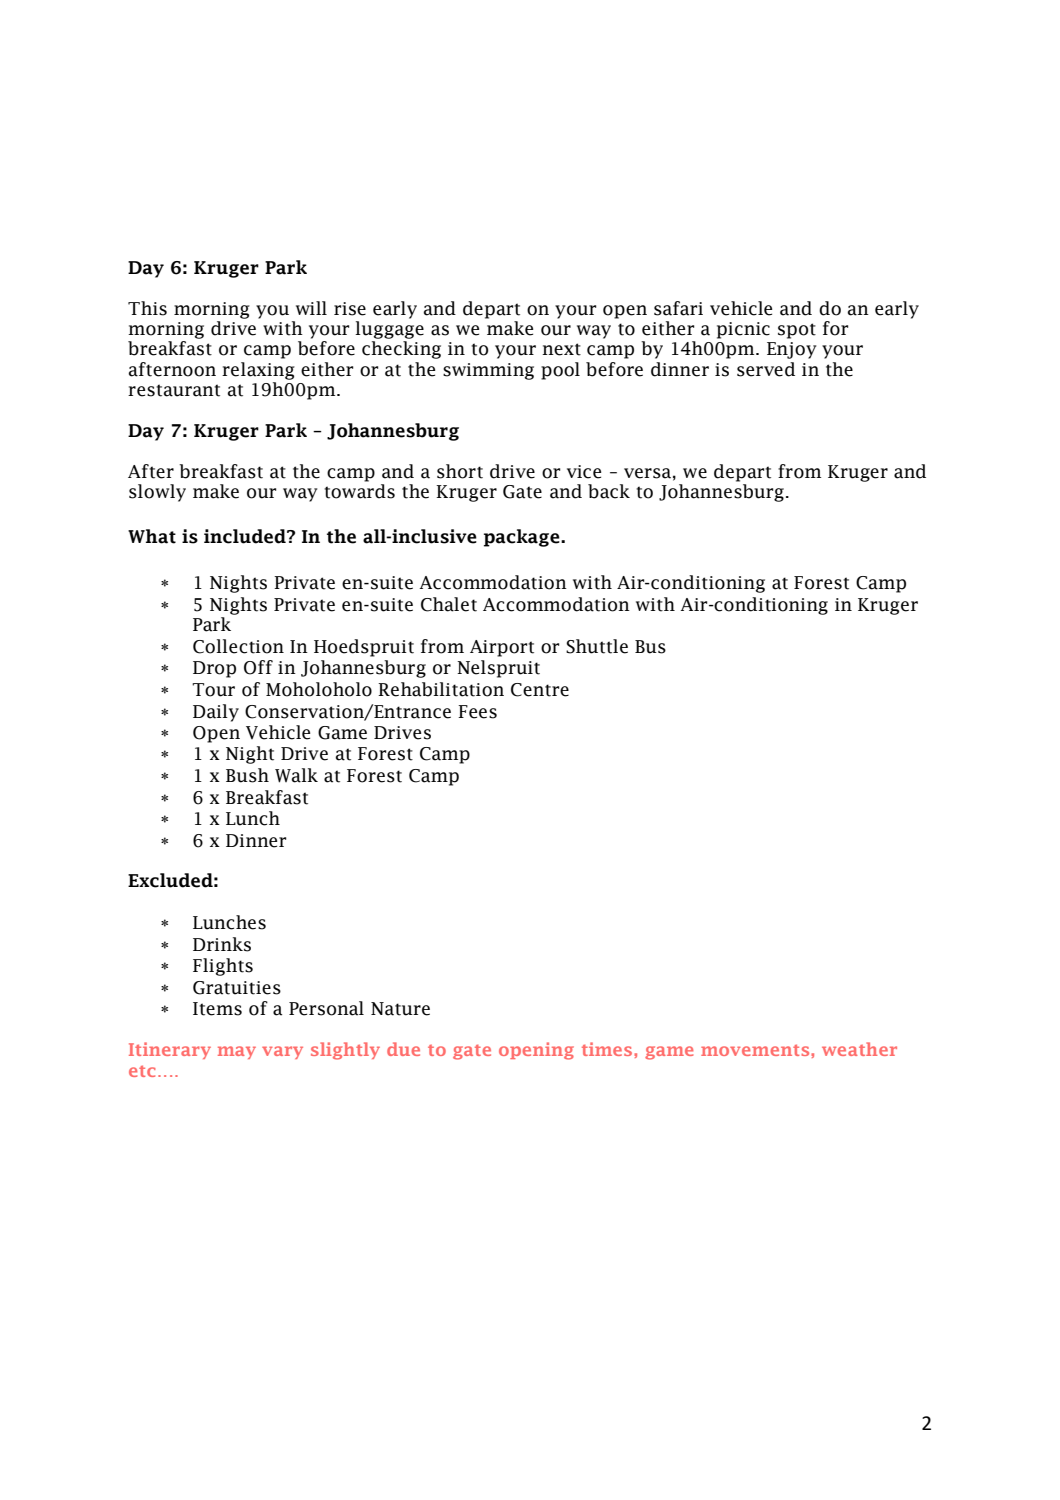  I want to click on Shuttle, so click(597, 646).
